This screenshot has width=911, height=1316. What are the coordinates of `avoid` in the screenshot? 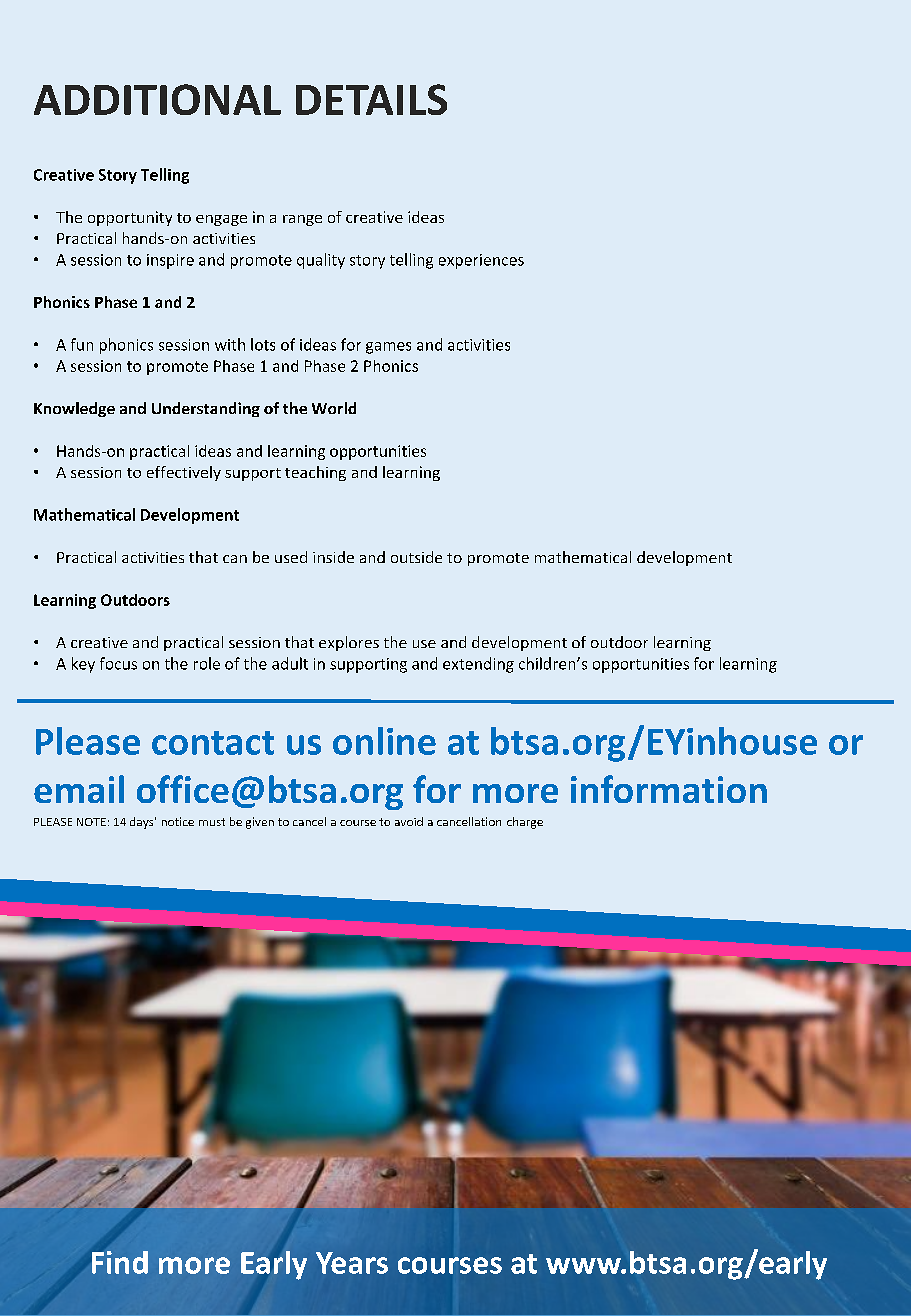 It's located at (409, 821).
